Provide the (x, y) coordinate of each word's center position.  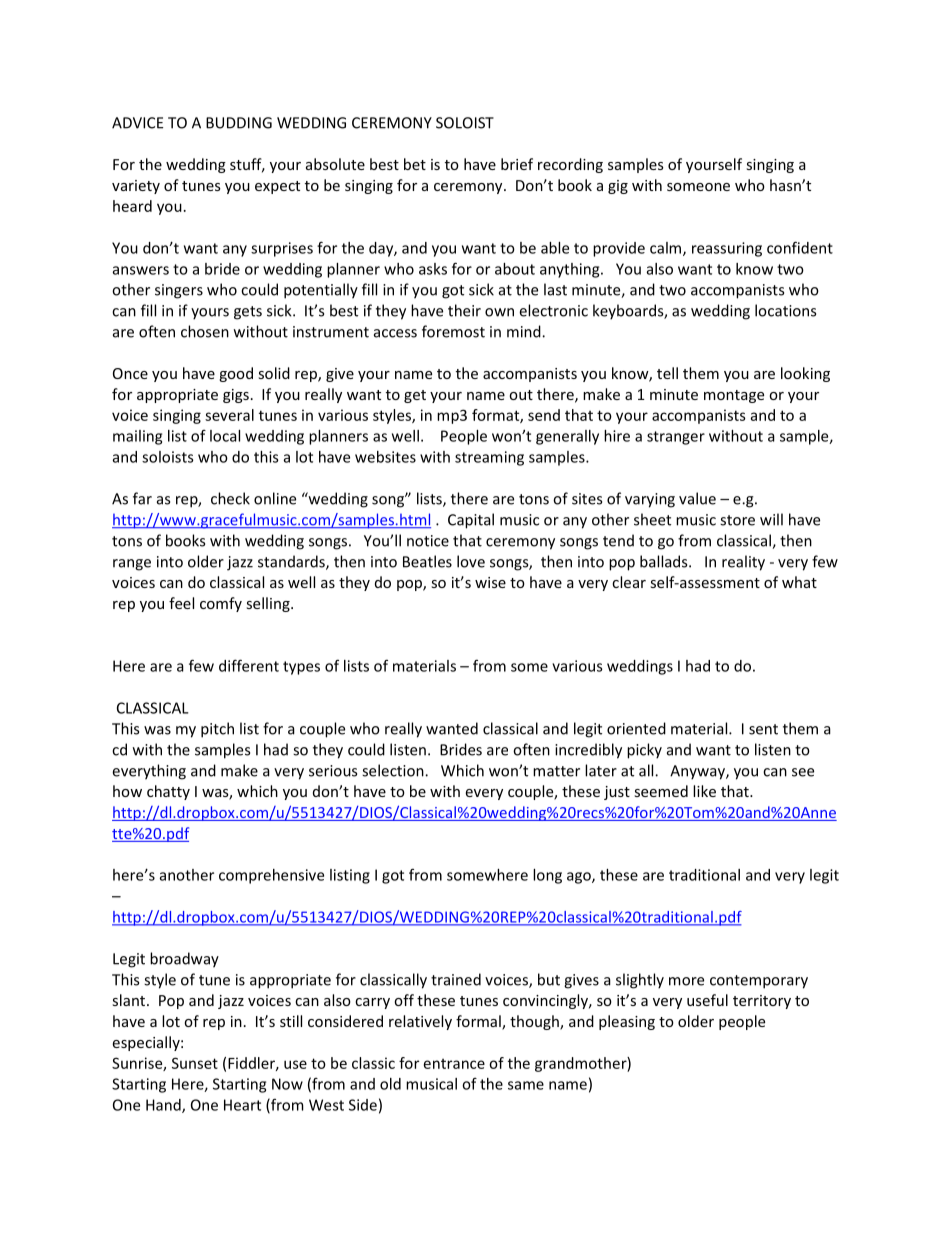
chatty (168, 792)
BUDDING (239, 123)
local (225, 436)
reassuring (727, 249)
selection (394, 770)
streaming (489, 458)
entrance (454, 1064)
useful (707, 1000)
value (697, 498)
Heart (242, 1105)
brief (517, 164)
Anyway (698, 772)
